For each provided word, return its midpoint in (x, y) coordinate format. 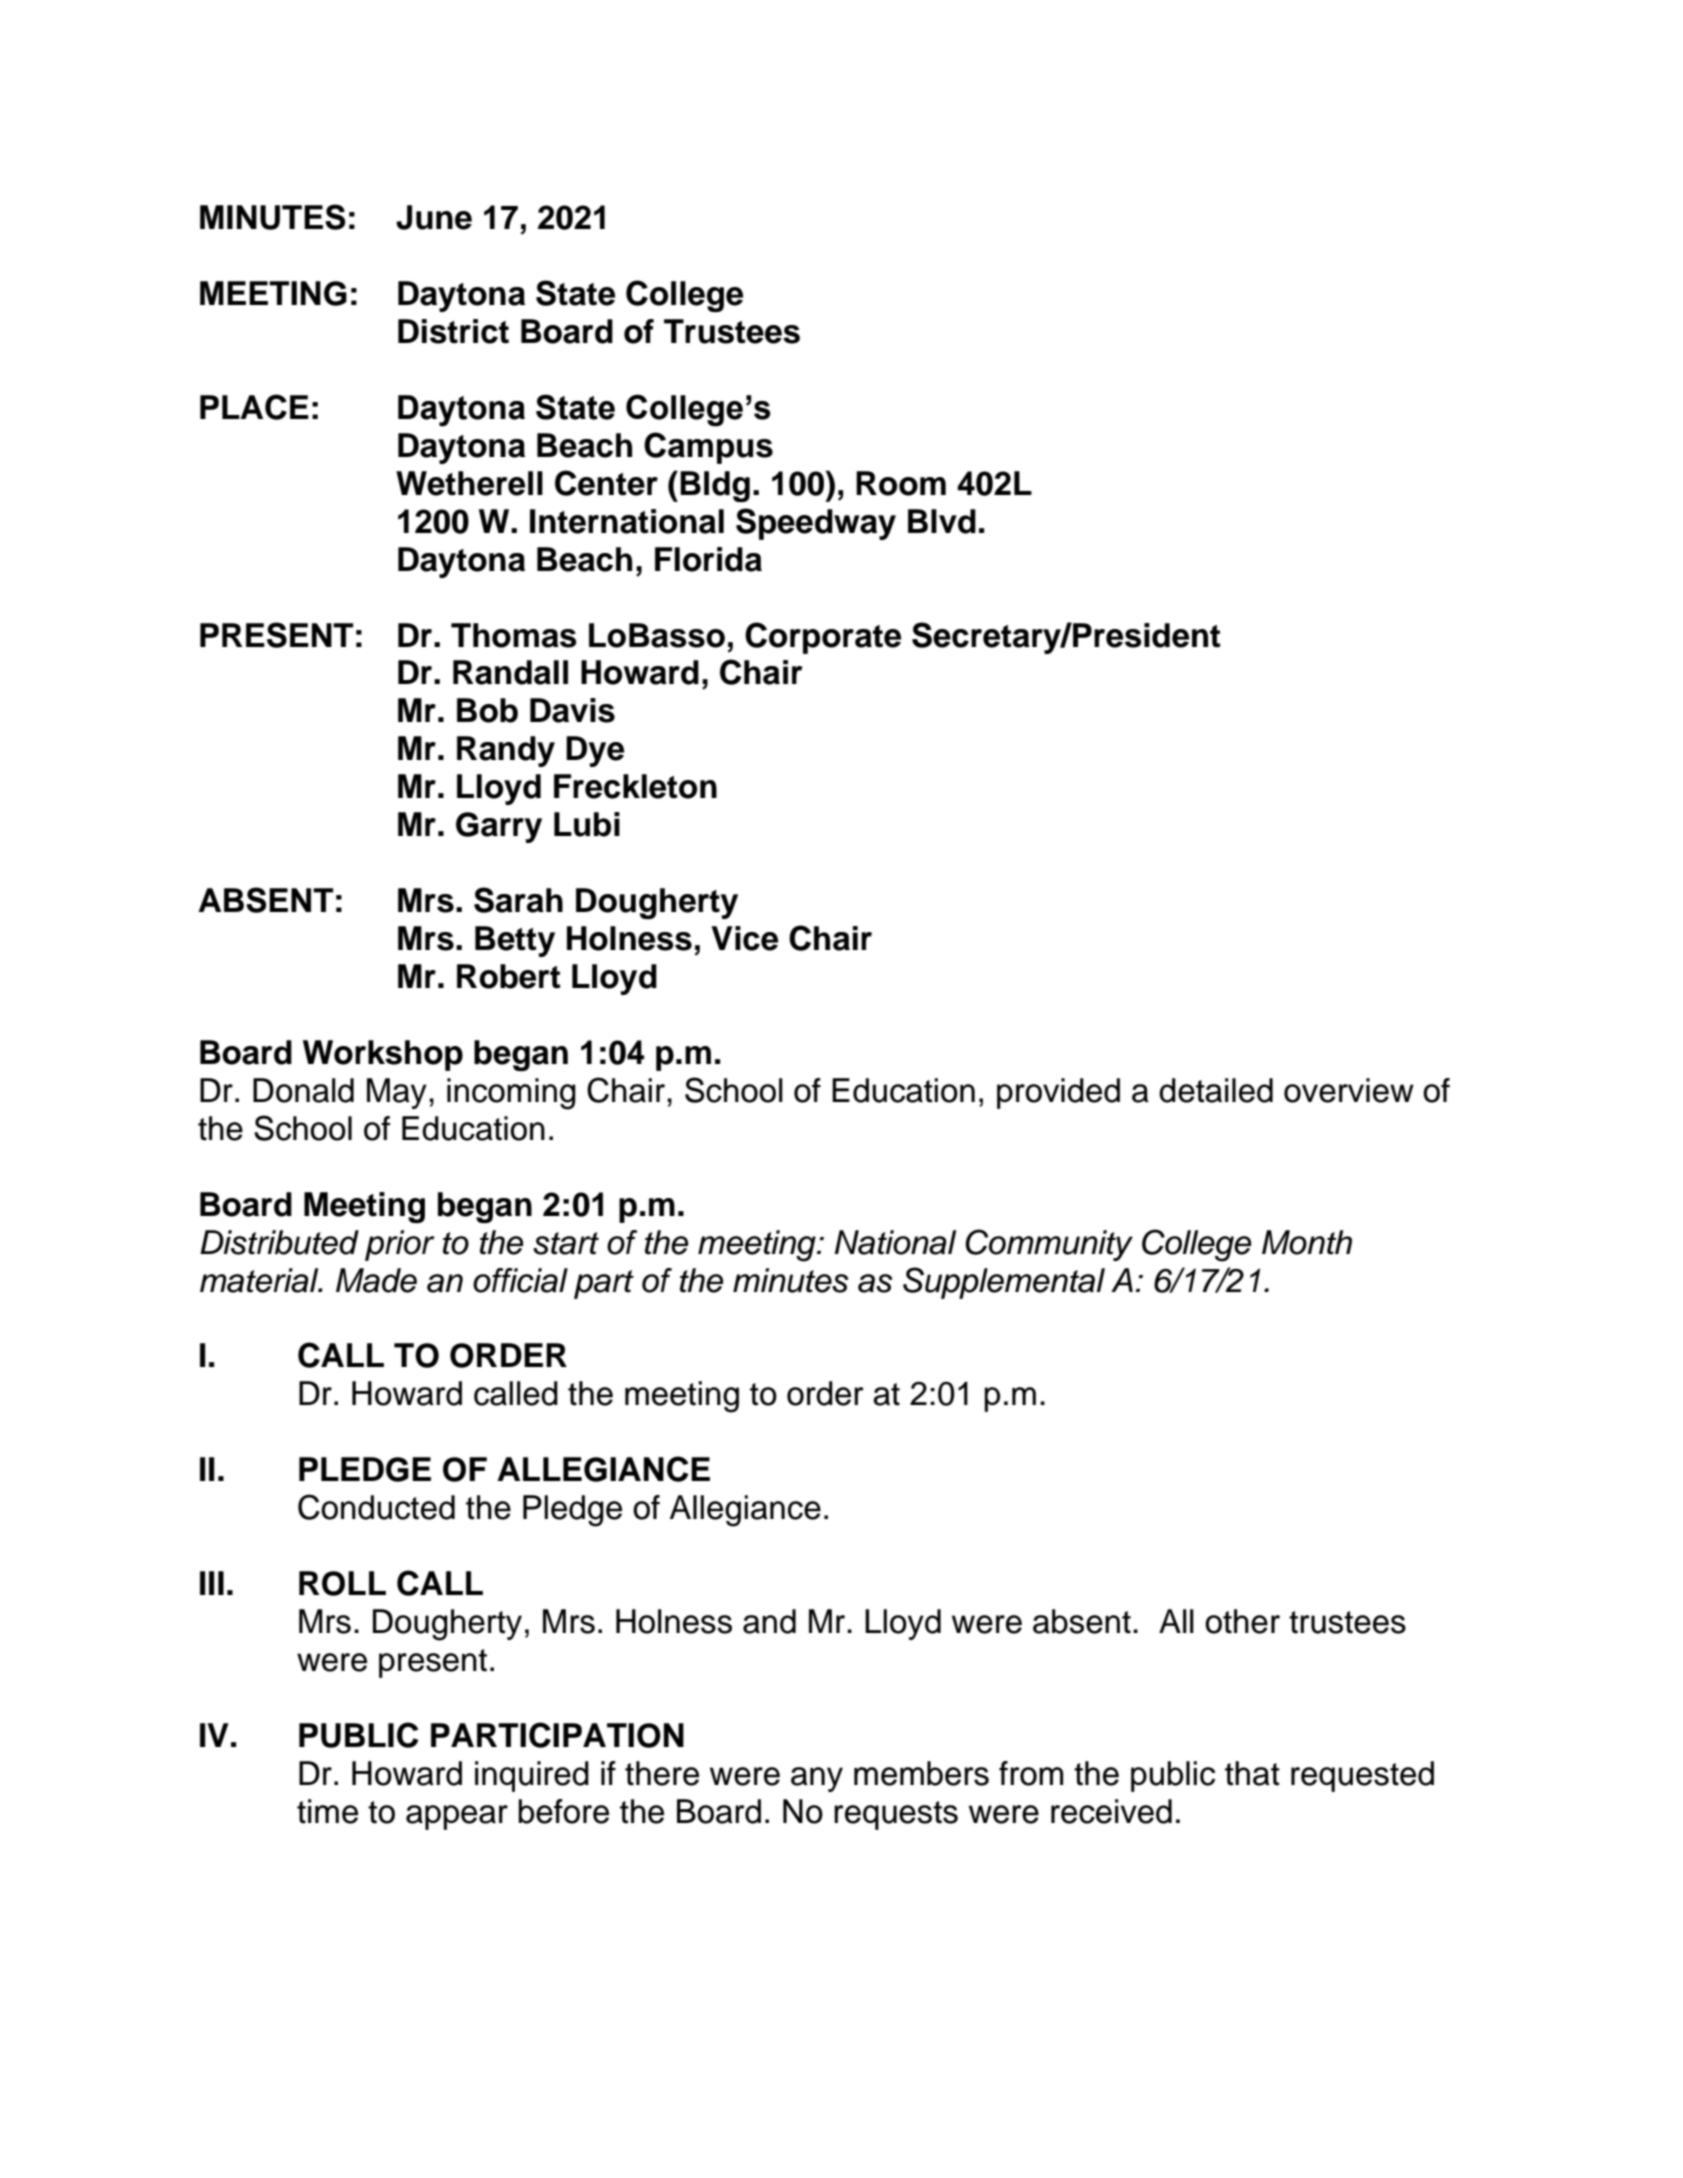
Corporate (823, 638)
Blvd (942, 521)
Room (901, 483)
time (327, 1811)
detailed (1216, 1090)
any (817, 1779)
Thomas (514, 635)
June (434, 217)
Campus (708, 448)
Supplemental (1004, 1283)
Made (376, 1280)
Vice (744, 938)
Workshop (383, 1055)
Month (1307, 1242)
